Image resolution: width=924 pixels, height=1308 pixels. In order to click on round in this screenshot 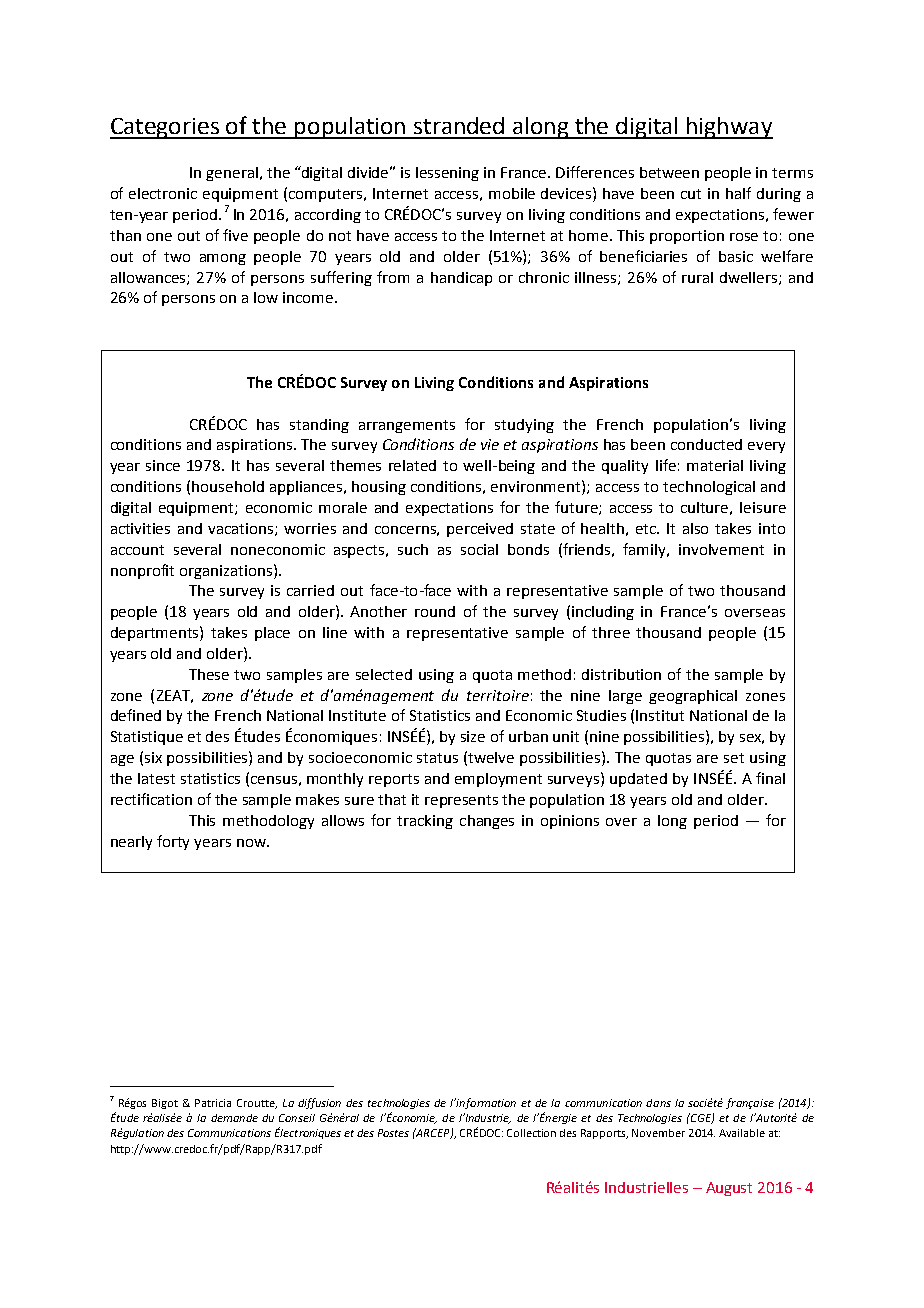, I will do `click(435, 611)`.
